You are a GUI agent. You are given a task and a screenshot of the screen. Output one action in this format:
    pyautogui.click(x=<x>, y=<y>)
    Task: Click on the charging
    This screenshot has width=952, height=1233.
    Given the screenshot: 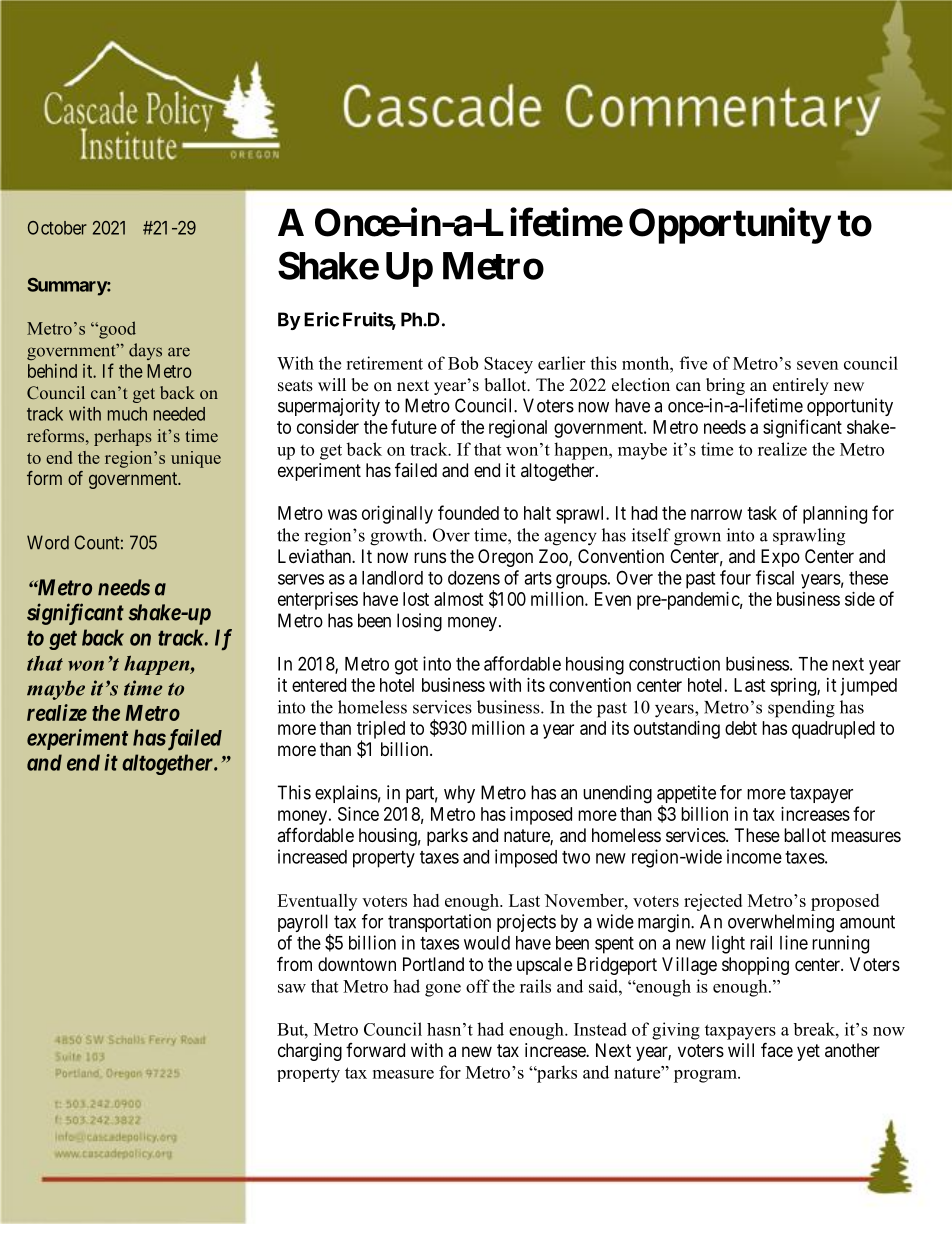 What is the action you would take?
    pyautogui.click(x=310, y=1052)
